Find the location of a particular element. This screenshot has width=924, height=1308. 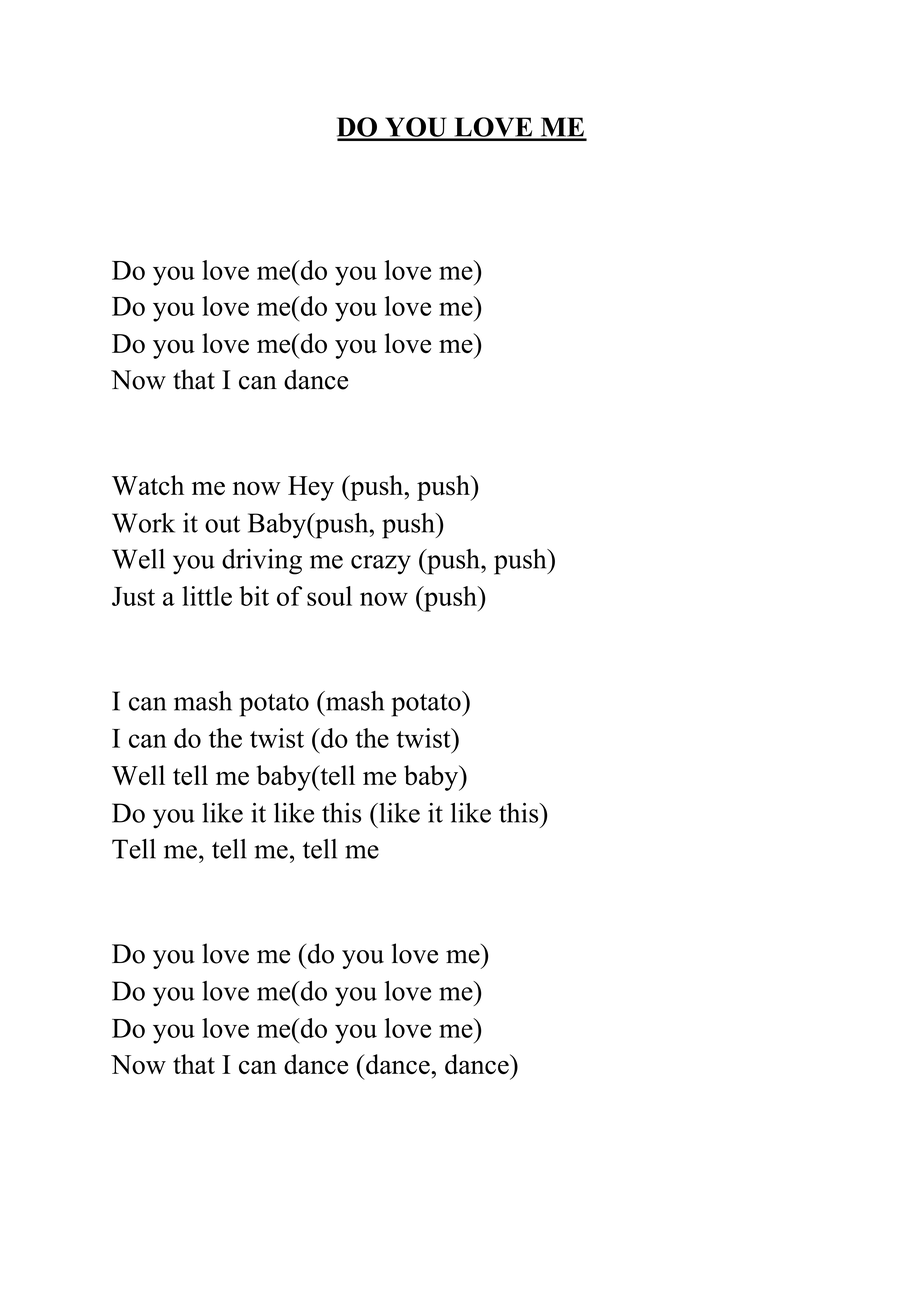

Hey is located at coordinates (311, 488).
